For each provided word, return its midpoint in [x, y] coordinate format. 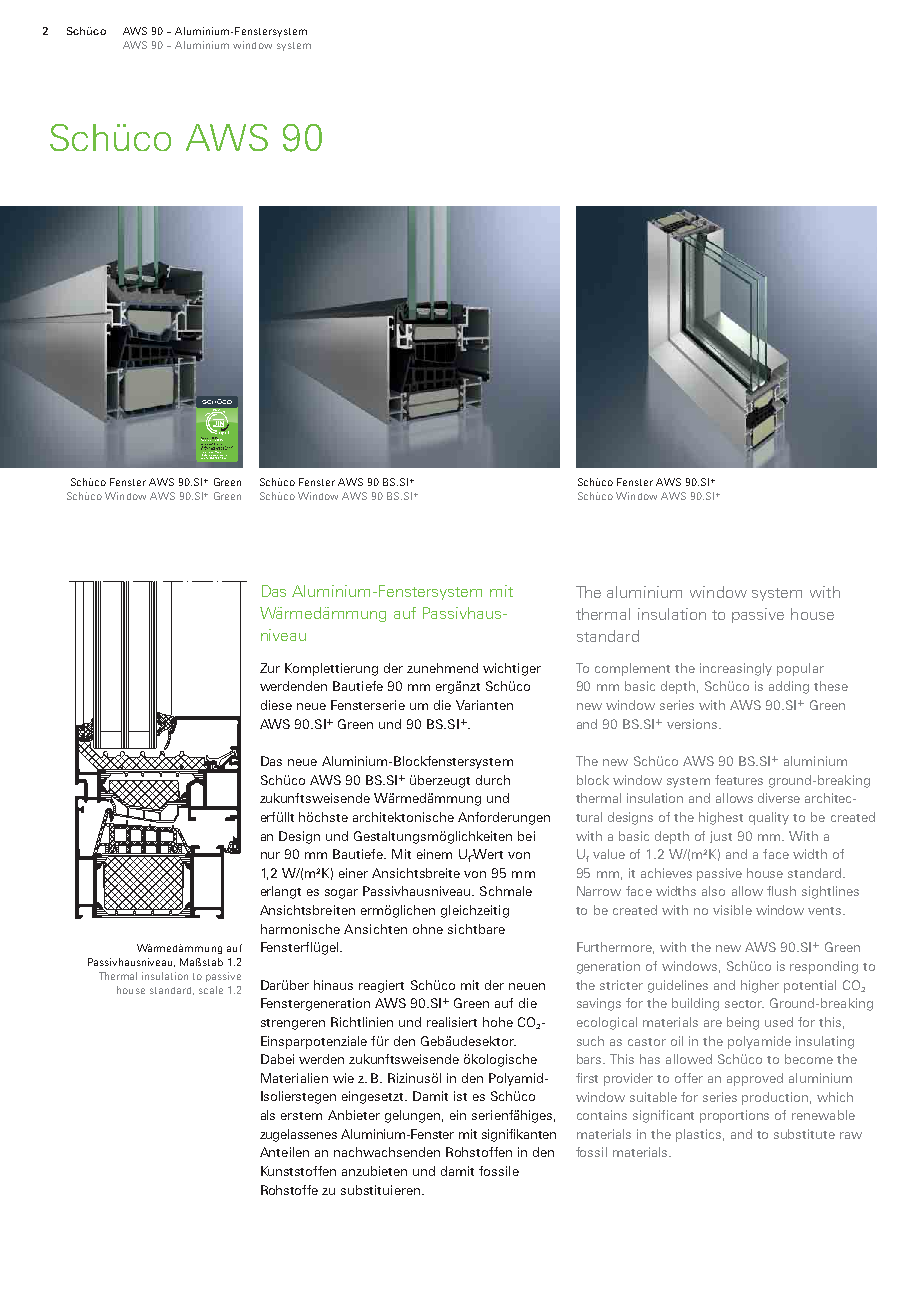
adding [789, 687]
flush [781, 891]
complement [632, 669]
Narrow [599, 891]
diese [276, 705]
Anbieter [354, 1115]
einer [353, 873]
